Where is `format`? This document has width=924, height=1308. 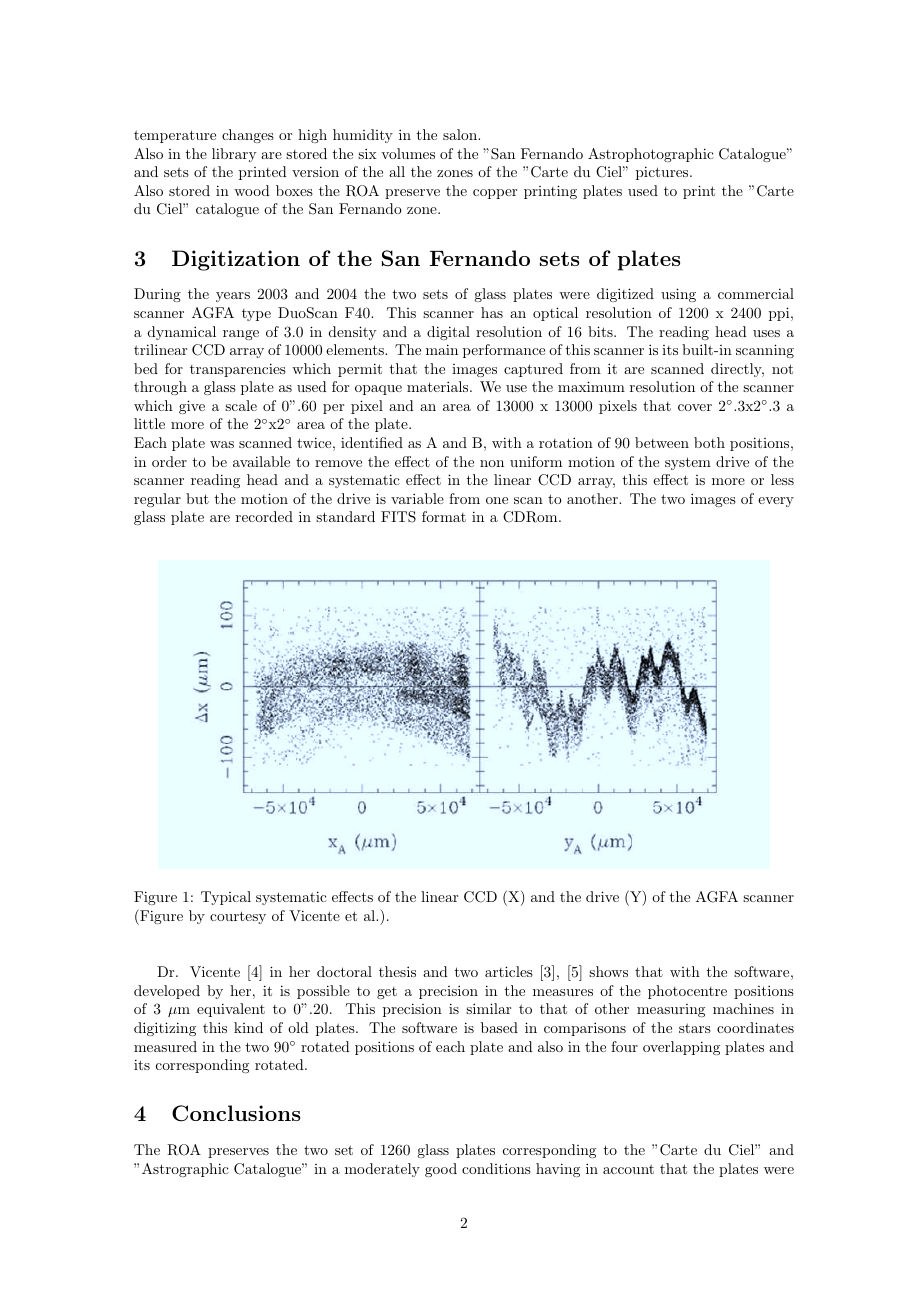
format is located at coordinates (444, 516).
